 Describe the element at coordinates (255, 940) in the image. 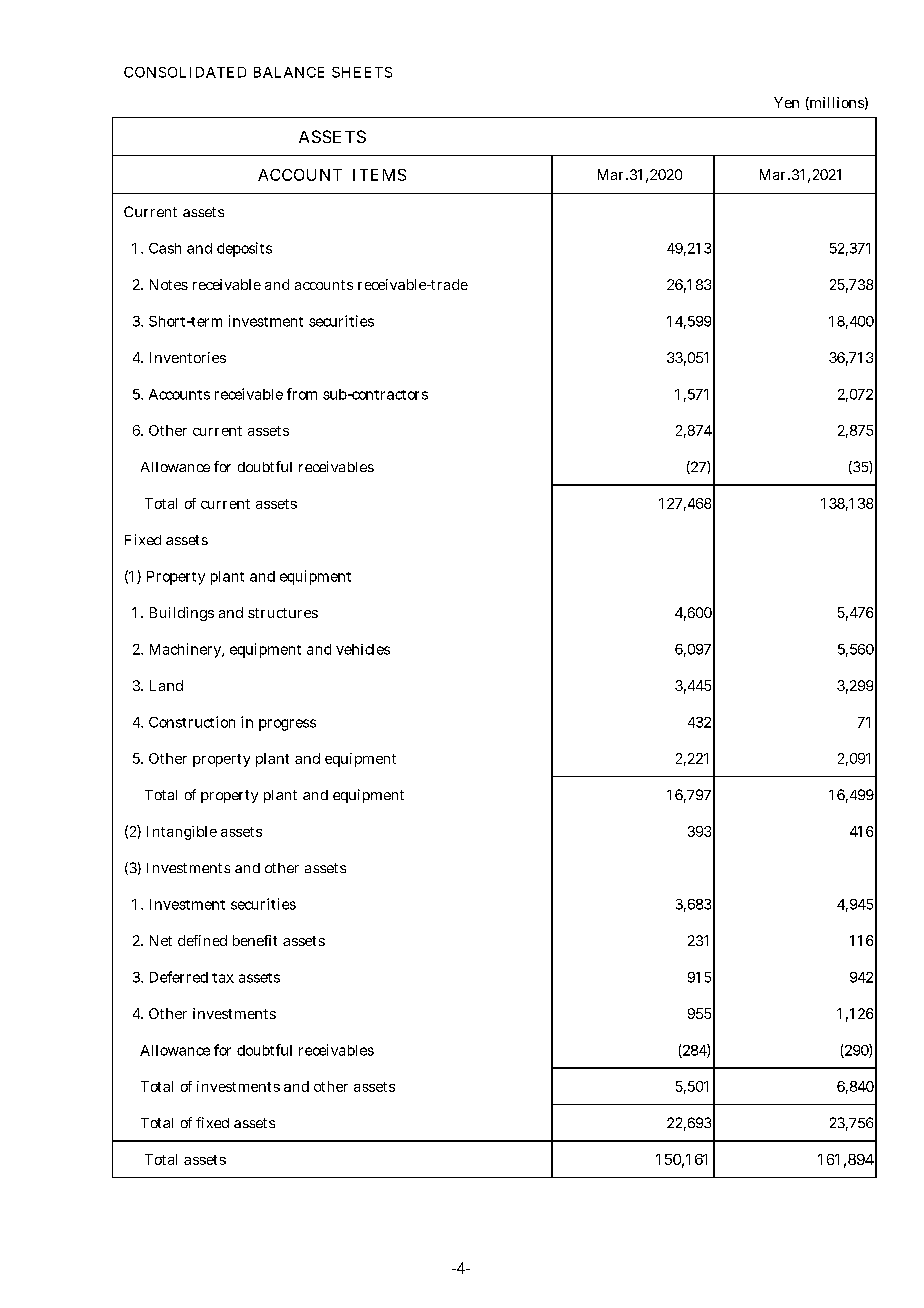

I see `benefit` at that location.
